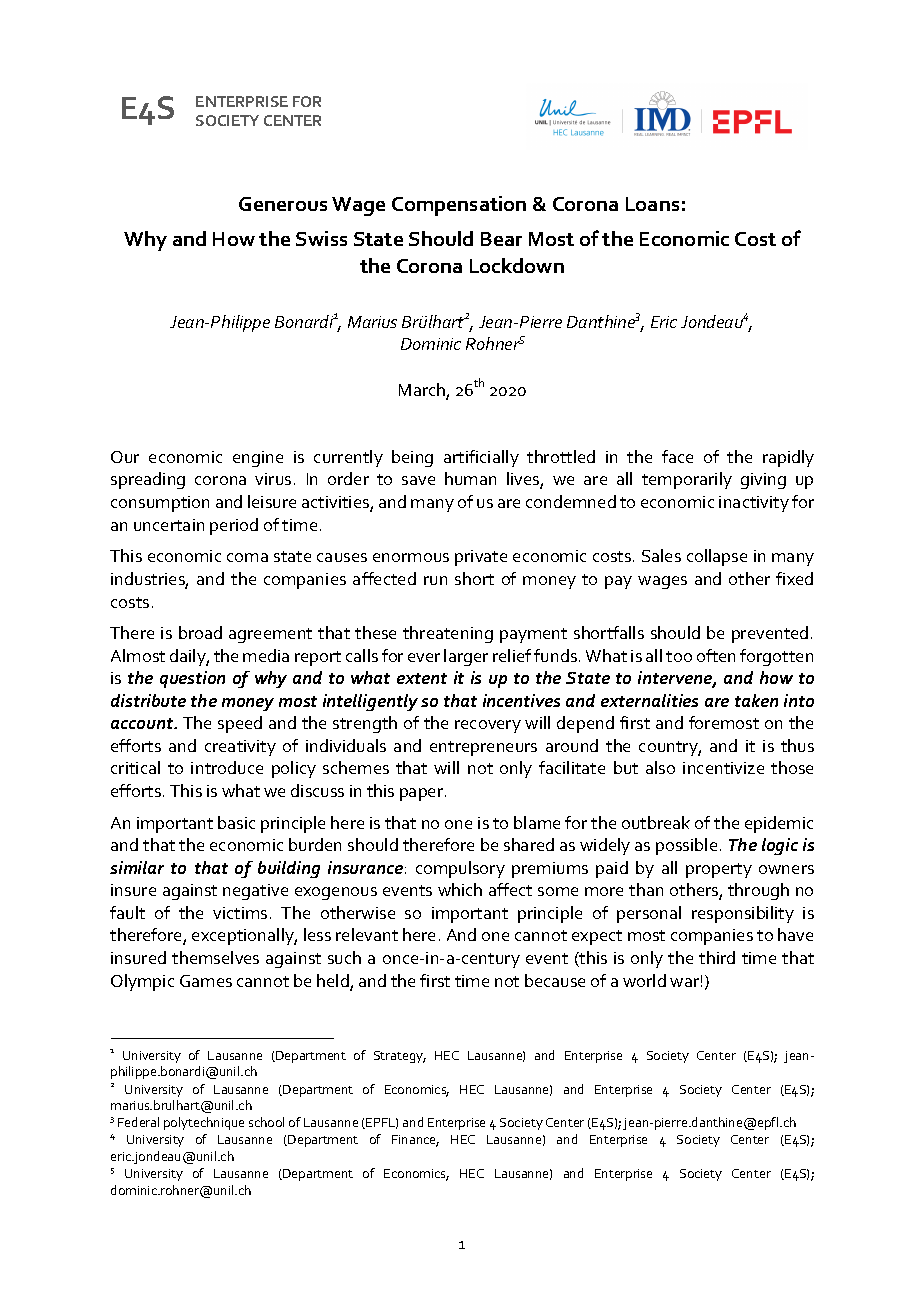 Image resolution: width=924 pixels, height=1308 pixels. Describe the element at coordinates (459, 206) in the page. I see `Compensation` at that location.
